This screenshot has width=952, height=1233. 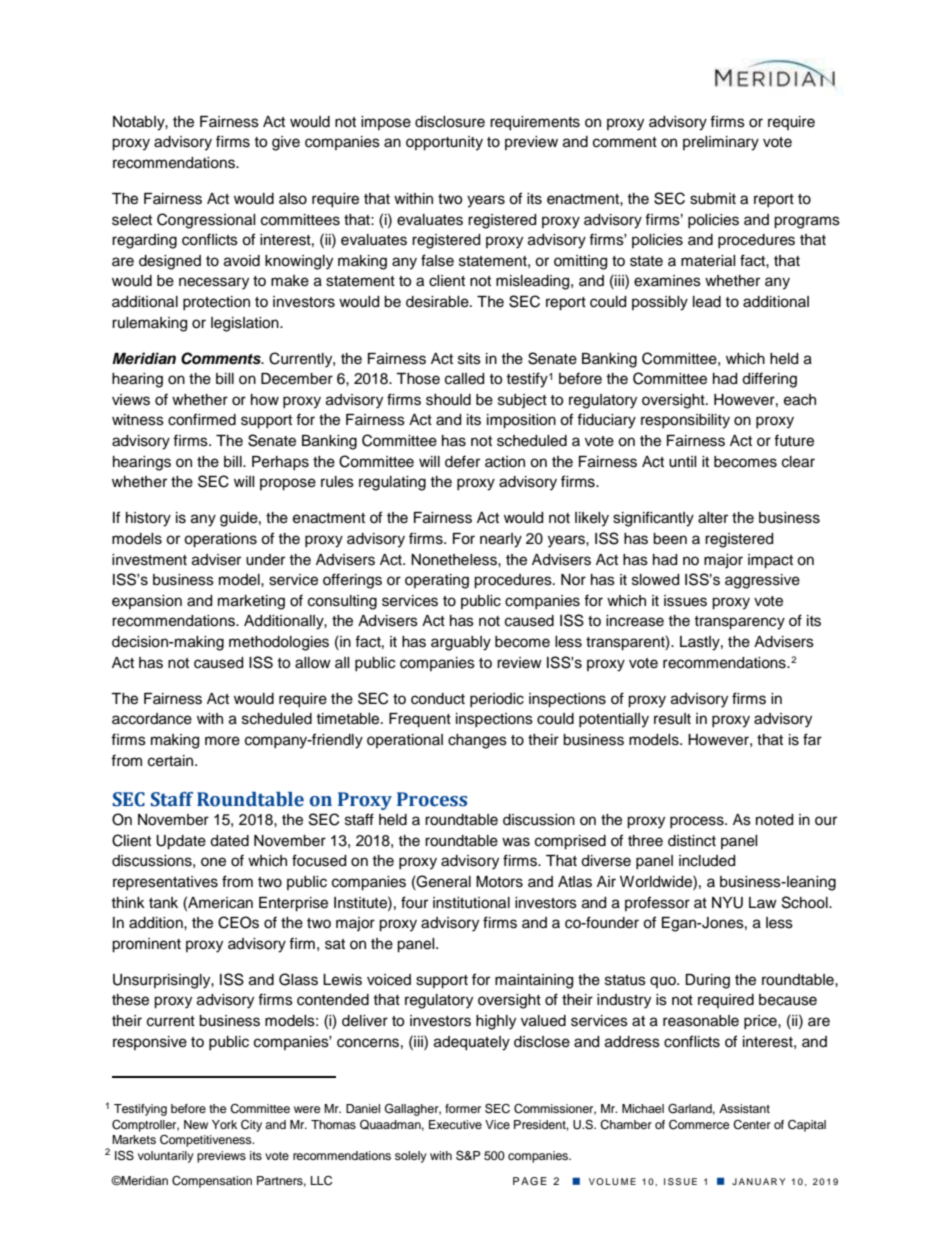 I want to click on opportunity, so click(x=444, y=143).
